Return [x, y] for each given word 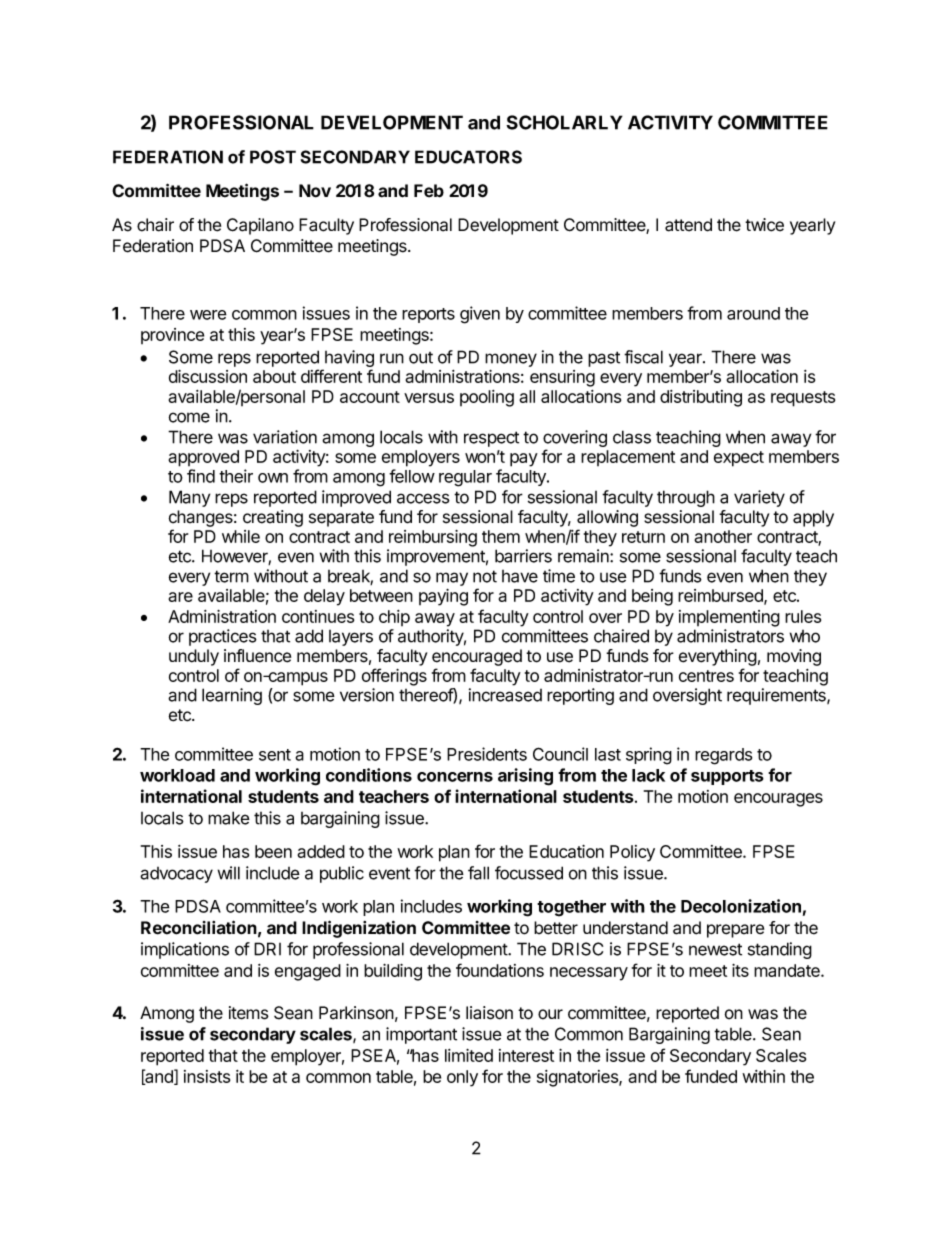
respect [491, 439]
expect [739, 459]
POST [273, 157]
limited [469, 1055]
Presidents [487, 754]
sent [275, 755]
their [236, 476]
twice [764, 225]
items [249, 1013]
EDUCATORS [468, 157]
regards [723, 756]
